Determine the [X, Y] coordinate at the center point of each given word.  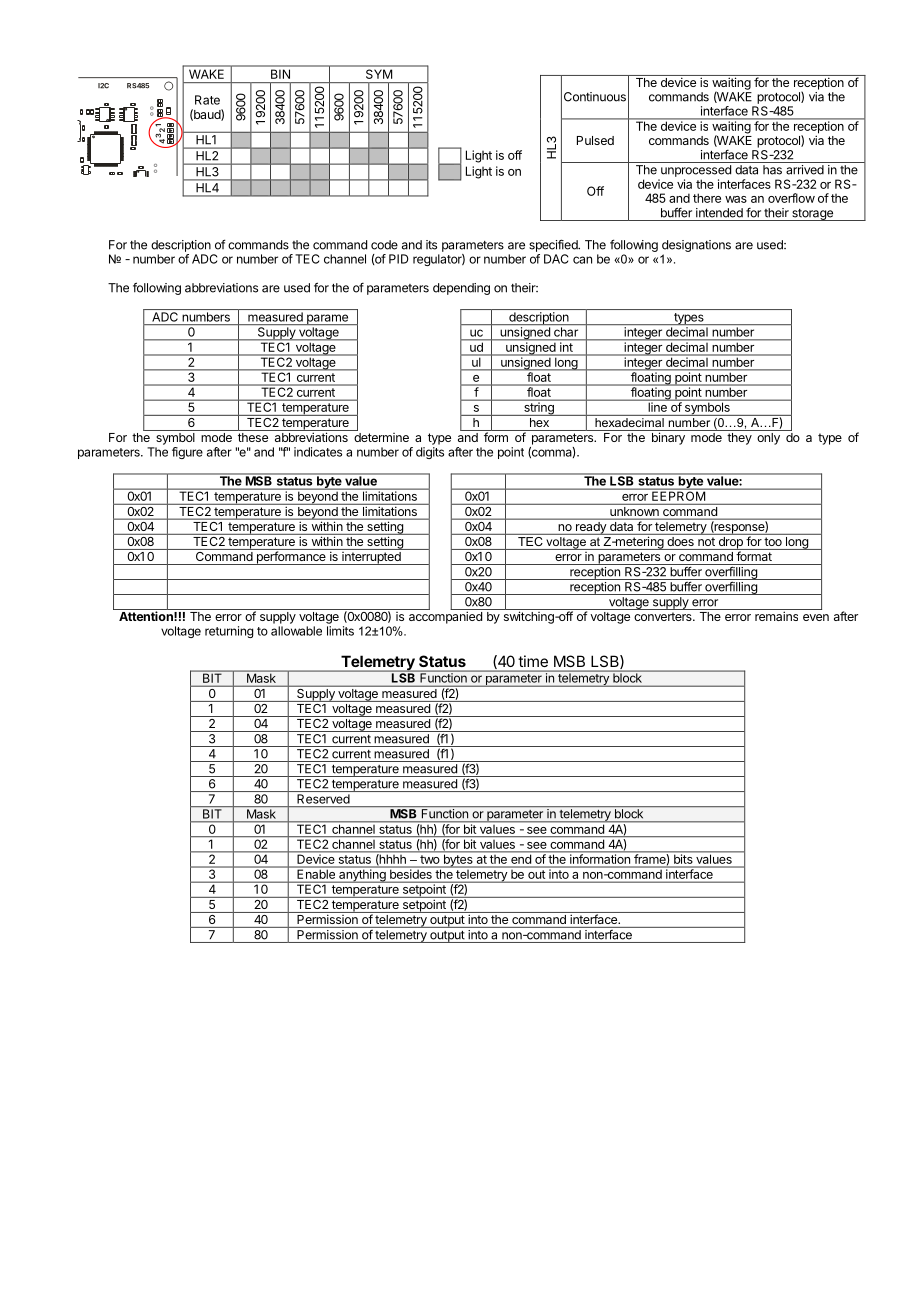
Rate [207, 100]
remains [776, 616]
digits [430, 453]
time [533, 661]
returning [229, 632]
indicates [318, 452]
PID [399, 259]
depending [461, 289]
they [739, 439]
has [772, 170]
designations [696, 246]
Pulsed [595, 140]
